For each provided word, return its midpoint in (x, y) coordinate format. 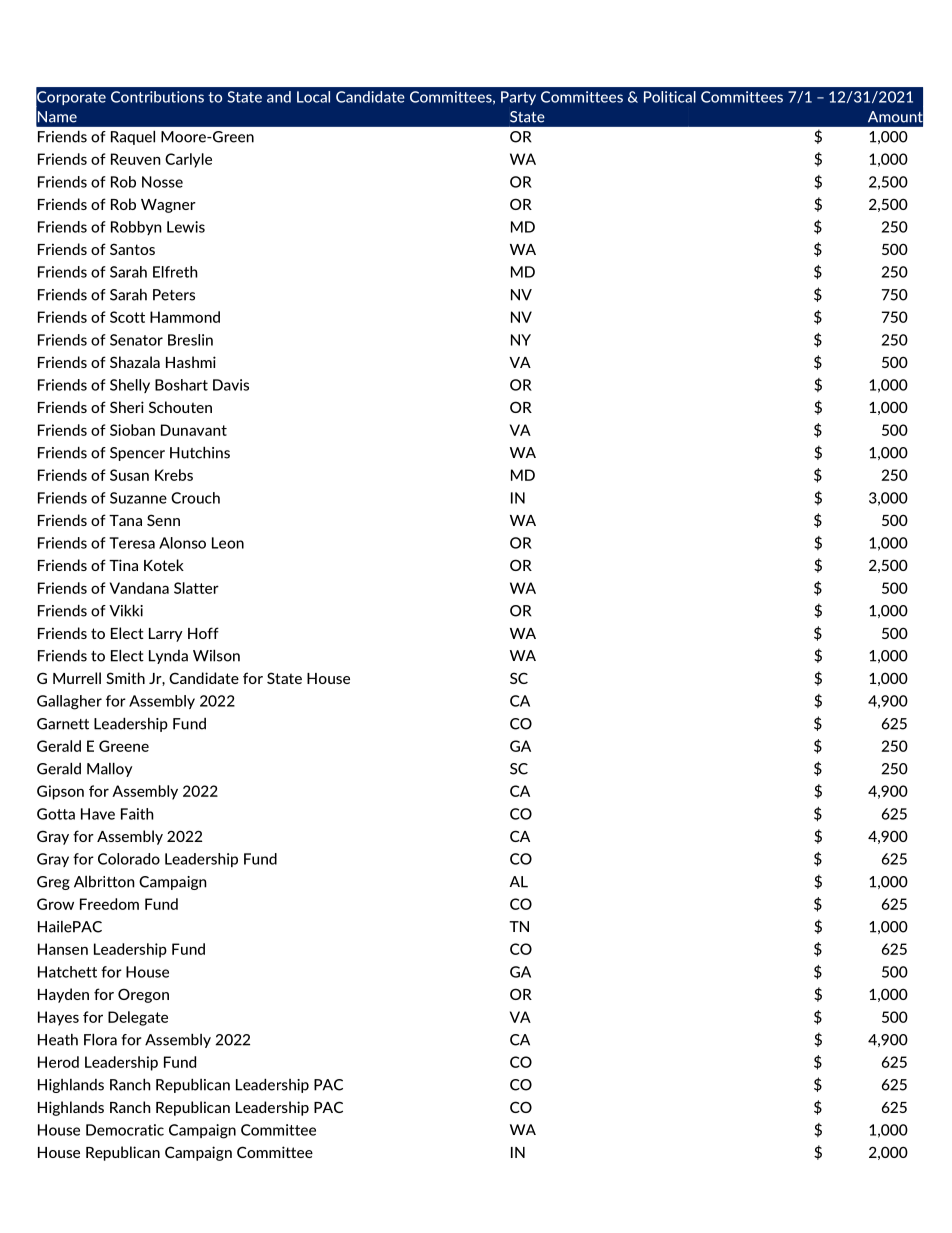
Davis (231, 385)
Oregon (143, 995)
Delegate (138, 1018)
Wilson (216, 656)
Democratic (125, 1130)
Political (670, 97)
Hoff (203, 633)
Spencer (137, 454)
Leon (228, 543)
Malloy (109, 770)
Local (313, 97)
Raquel (133, 138)
